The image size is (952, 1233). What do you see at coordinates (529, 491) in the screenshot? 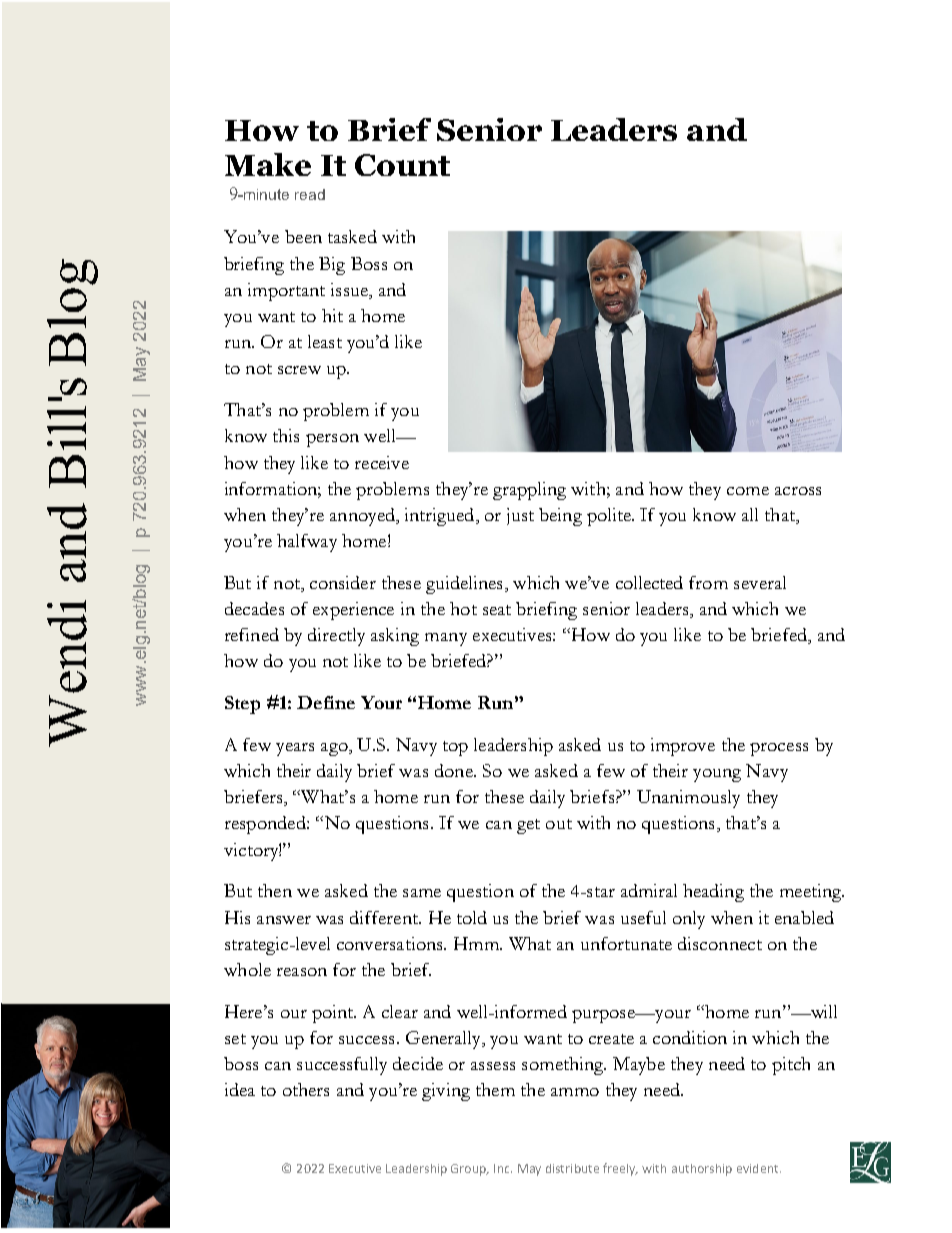
I see `grappling` at bounding box center [529, 491].
